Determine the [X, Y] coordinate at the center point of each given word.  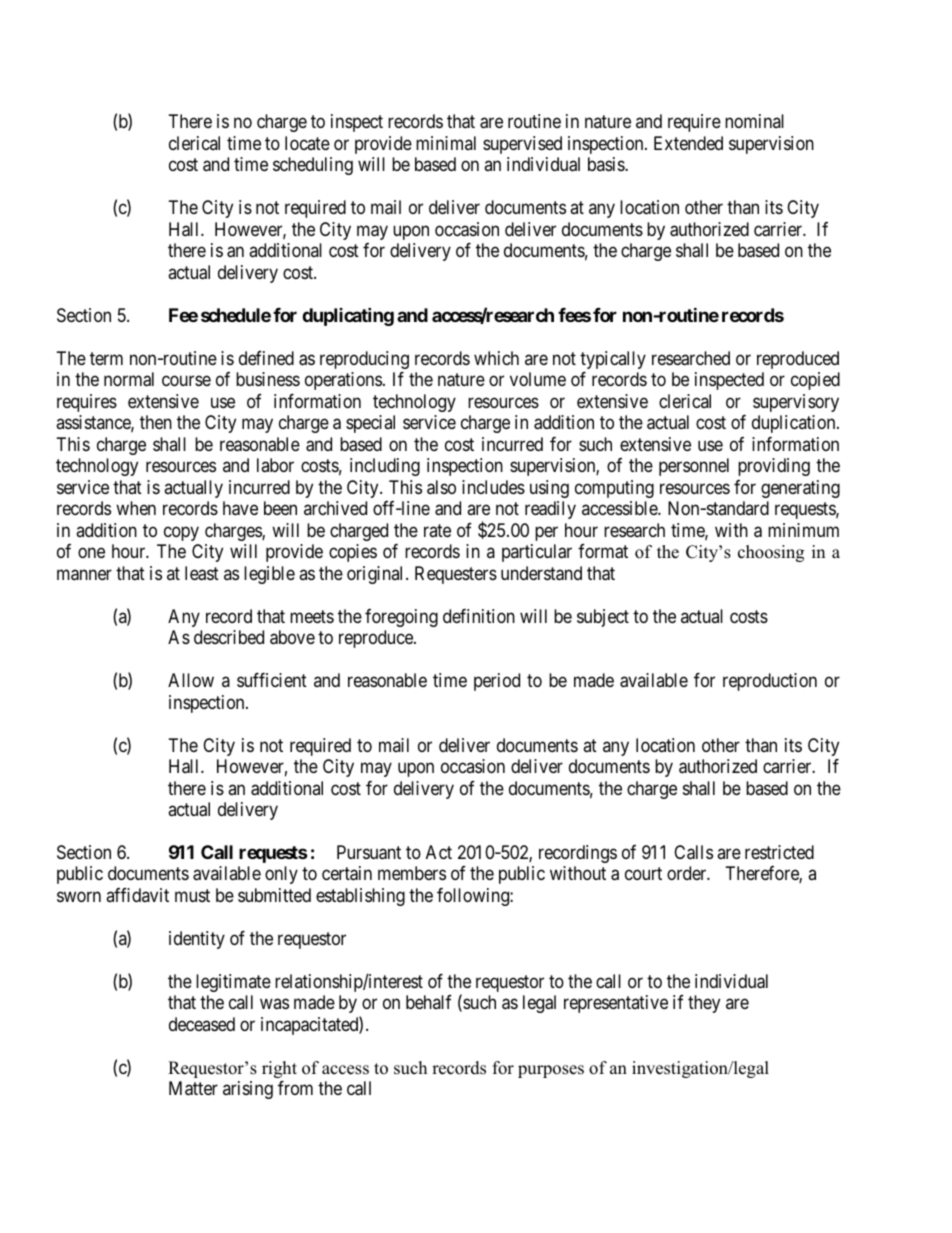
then [156, 422]
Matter [193, 1088]
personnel [694, 467]
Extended [688, 143]
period [497, 682]
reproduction [770, 682]
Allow [191, 680]
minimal [446, 143]
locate [307, 143]
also [441, 487]
